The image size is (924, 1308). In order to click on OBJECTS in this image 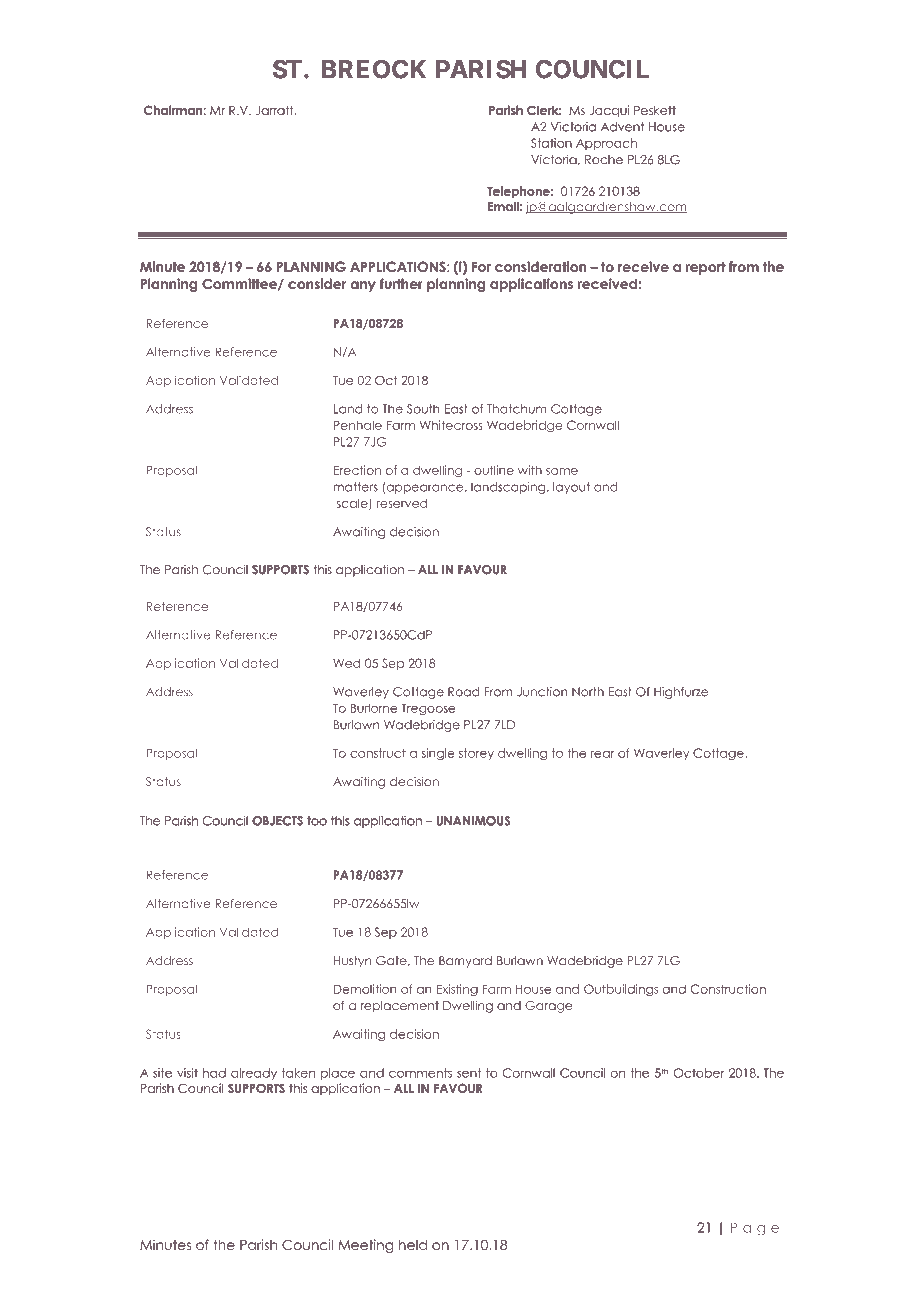, I will do `click(277, 821)`.
